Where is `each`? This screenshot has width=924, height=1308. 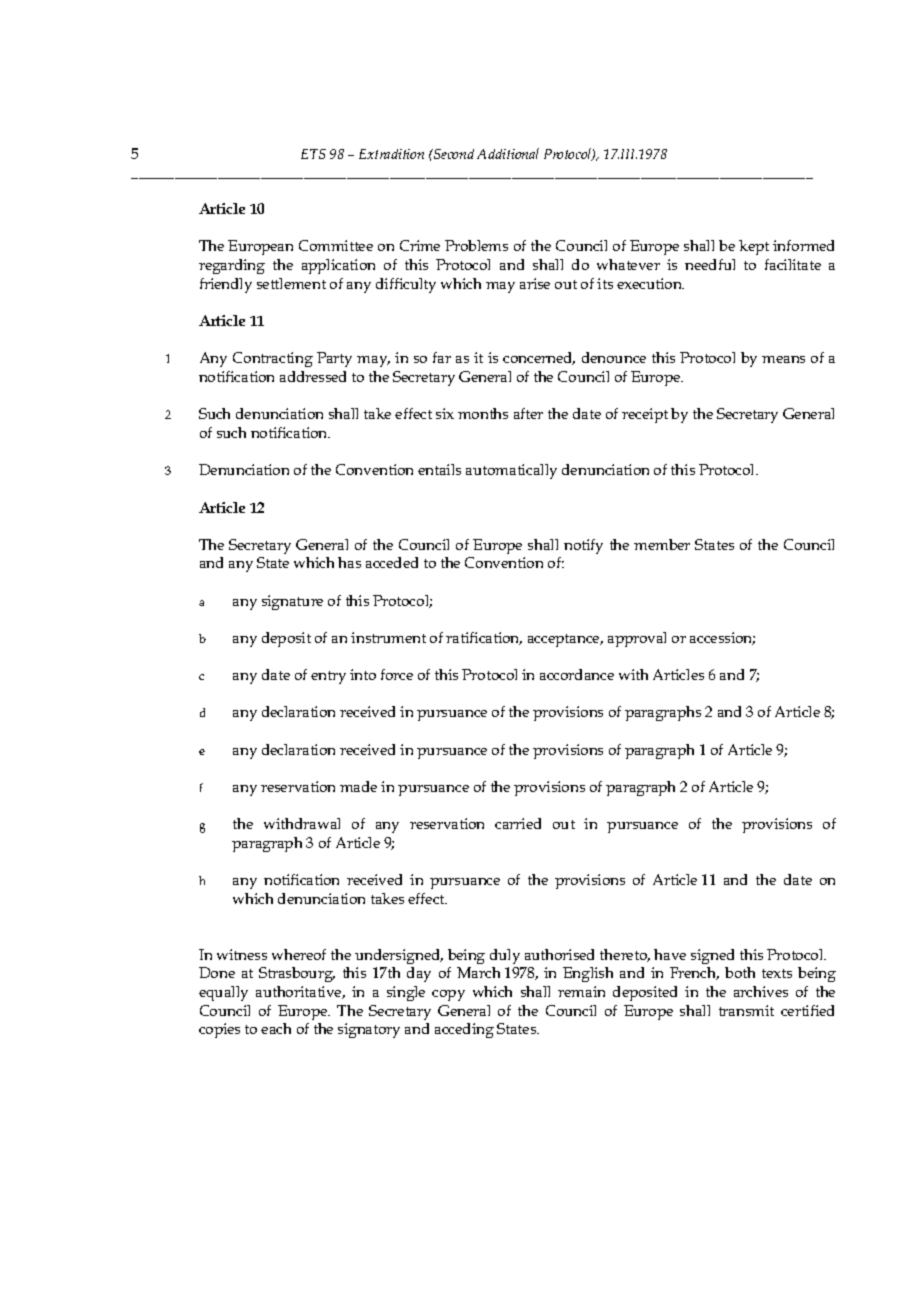 each is located at coordinates (276, 1028).
